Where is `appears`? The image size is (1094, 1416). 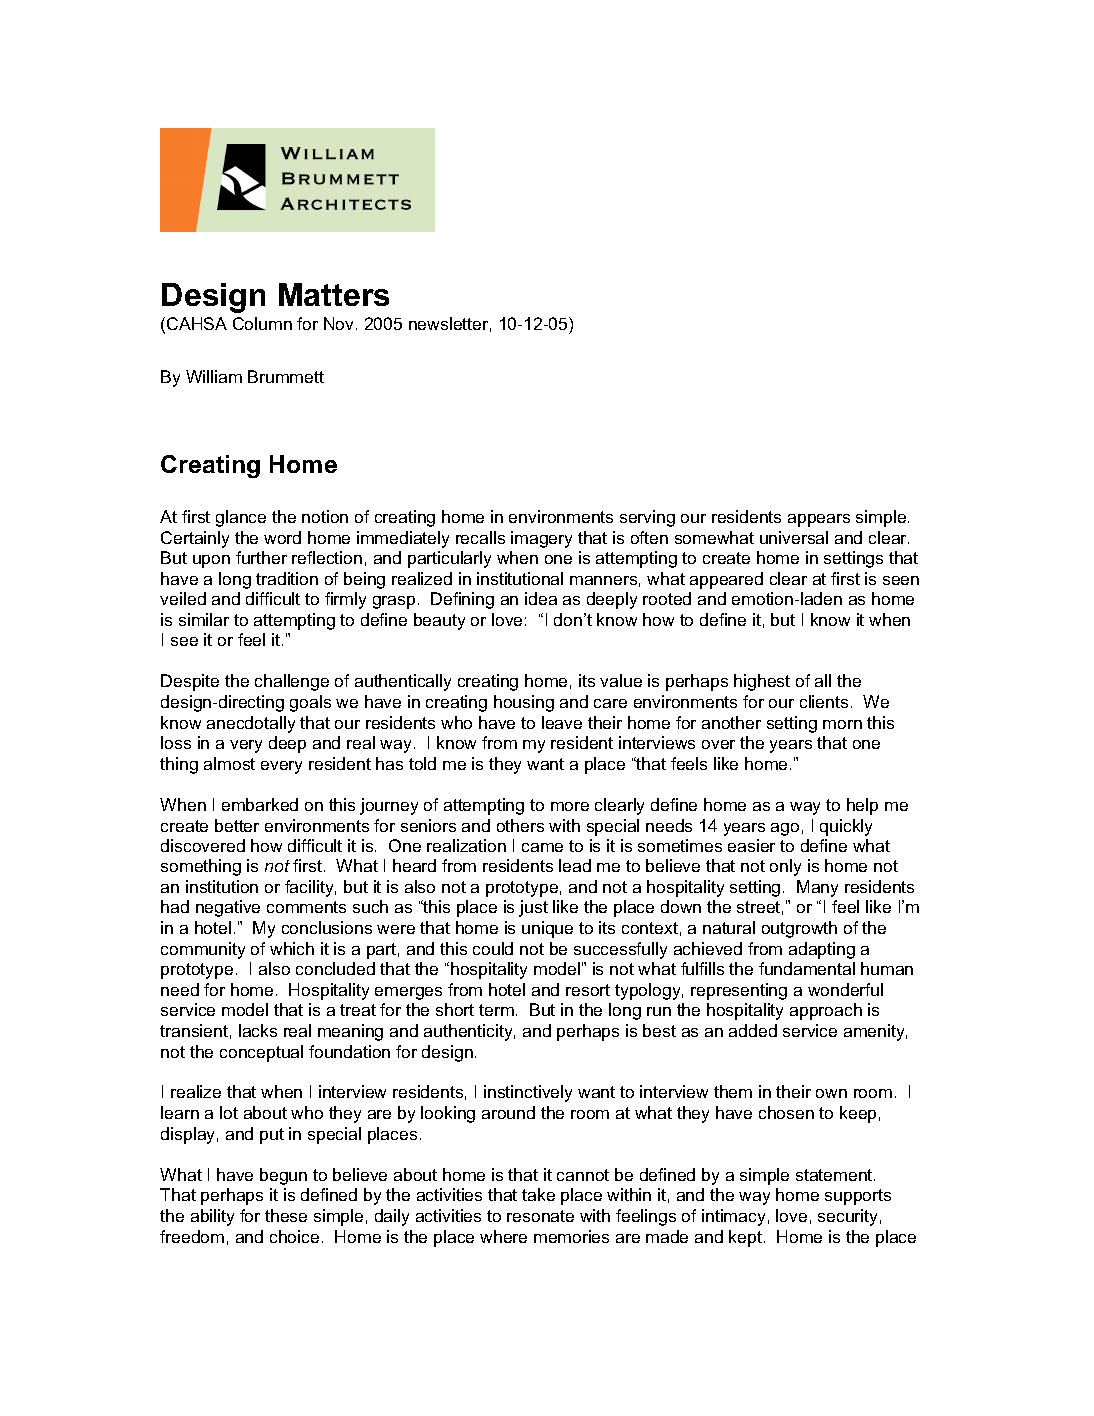 appears is located at coordinates (819, 520).
